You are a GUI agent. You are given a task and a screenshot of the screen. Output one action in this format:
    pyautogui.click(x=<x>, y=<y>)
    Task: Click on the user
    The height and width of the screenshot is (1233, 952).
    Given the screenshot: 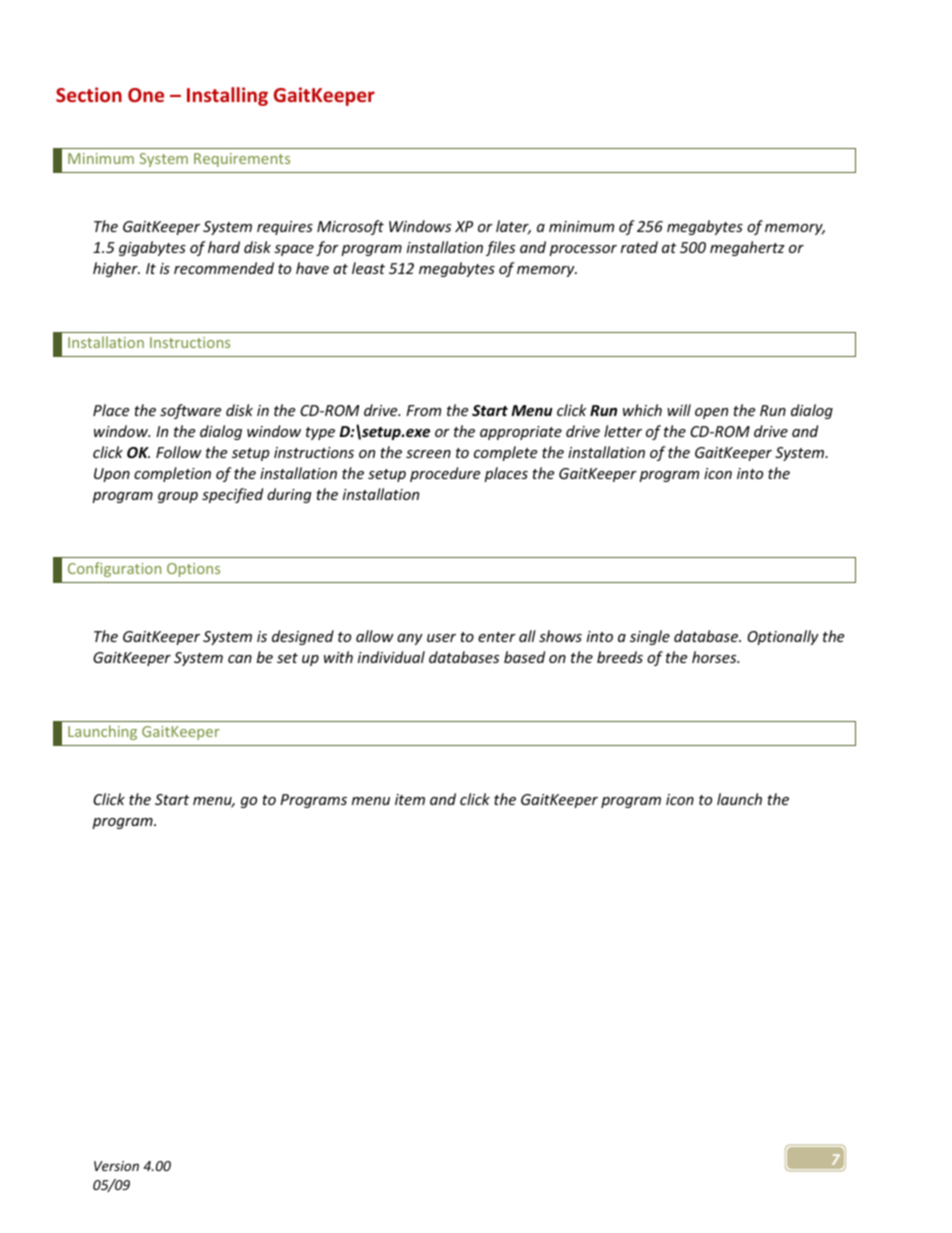 What is the action you would take?
    pyautogui.click(x=441, y=638)
